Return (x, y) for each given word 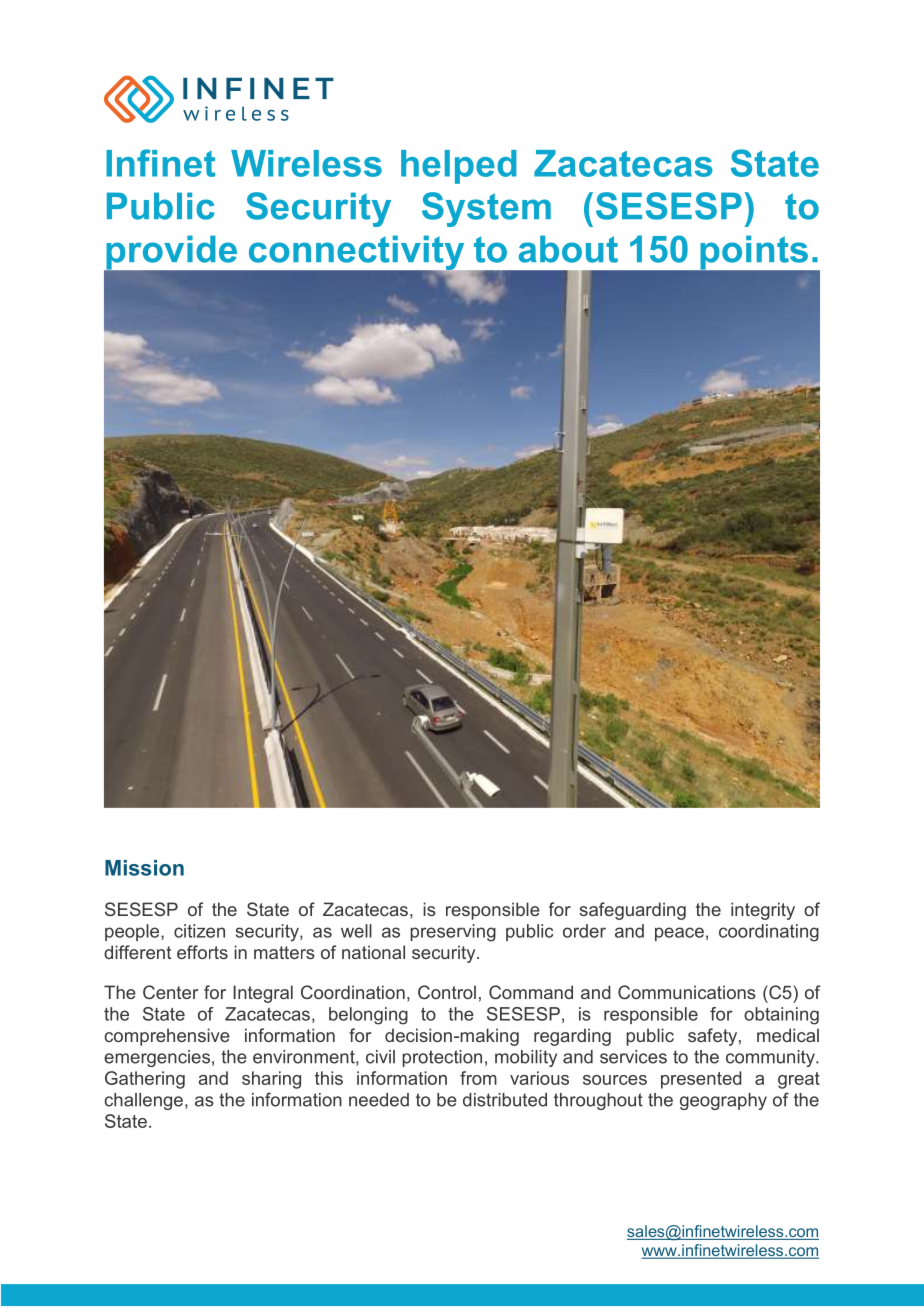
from (478, 1078)
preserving (453, 933)
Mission (144, 868)
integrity (763, 911)
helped (459, 167)
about (568, 249)
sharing (271, 1080)
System (486, 209)
